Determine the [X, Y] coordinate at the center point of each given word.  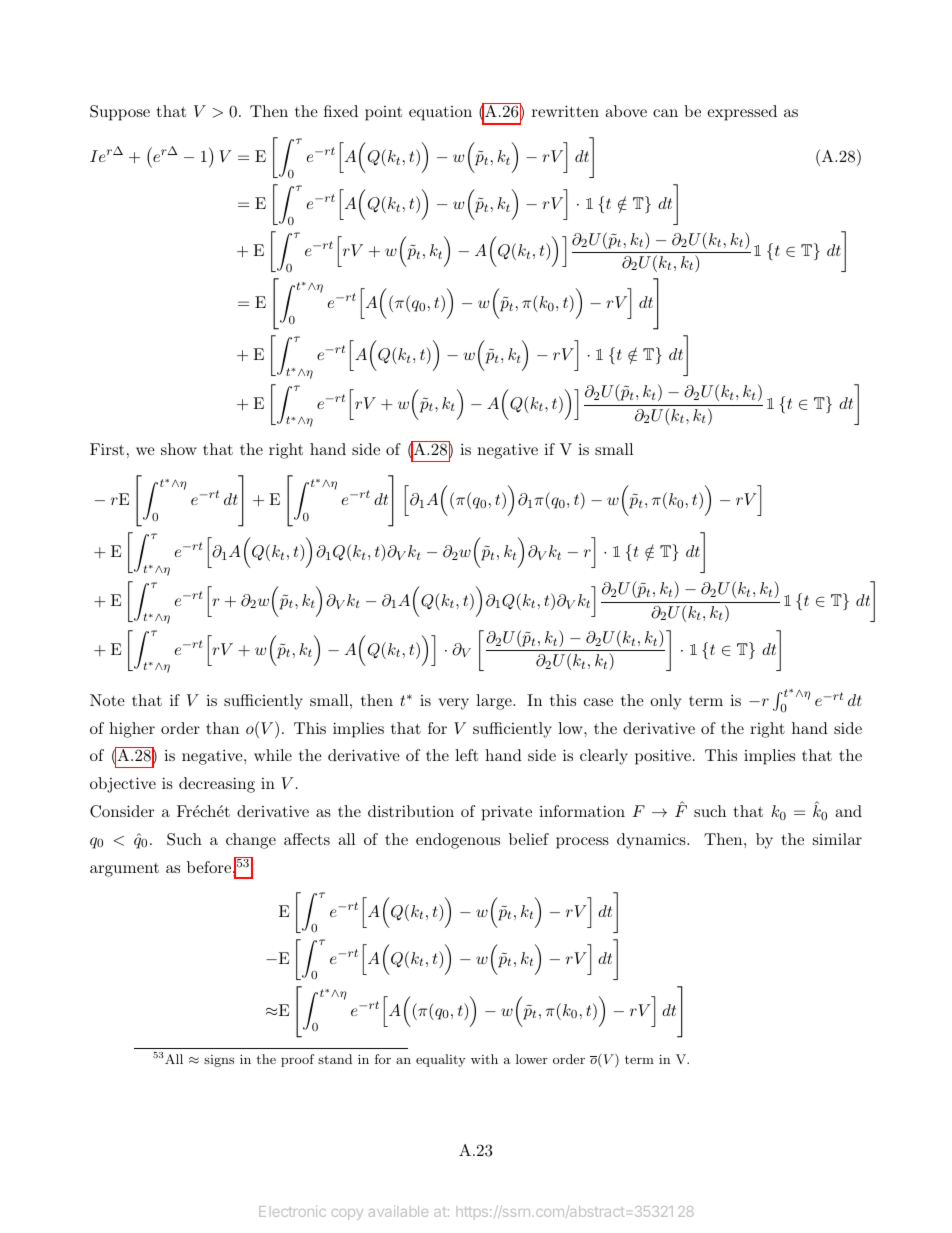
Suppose [120, 113]
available [398, 1211]
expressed [742, 113]
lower [532, 1059]
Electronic [292, 1211]
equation [440, 113]
